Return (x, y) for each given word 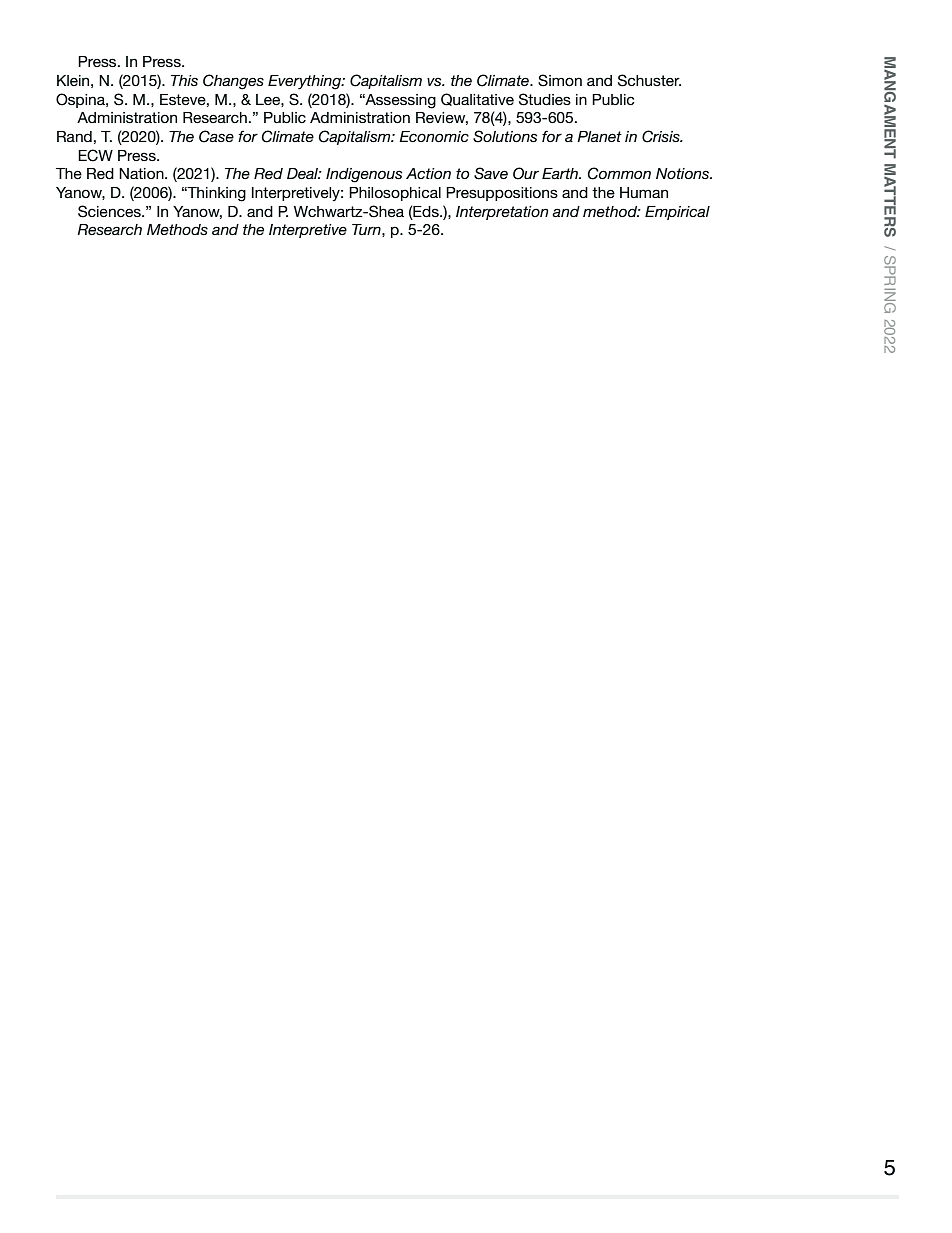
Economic (434, 136)
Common (619, 173)
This (184, 80)
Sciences (110, 211)
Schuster (649, 80)
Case (216, 136)
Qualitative (477, 99)
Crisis (662, 136)
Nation (142, 173)
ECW (95, 155)
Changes (233, 82)
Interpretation (502, 213)
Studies (545, 99)
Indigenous (364, 175)
